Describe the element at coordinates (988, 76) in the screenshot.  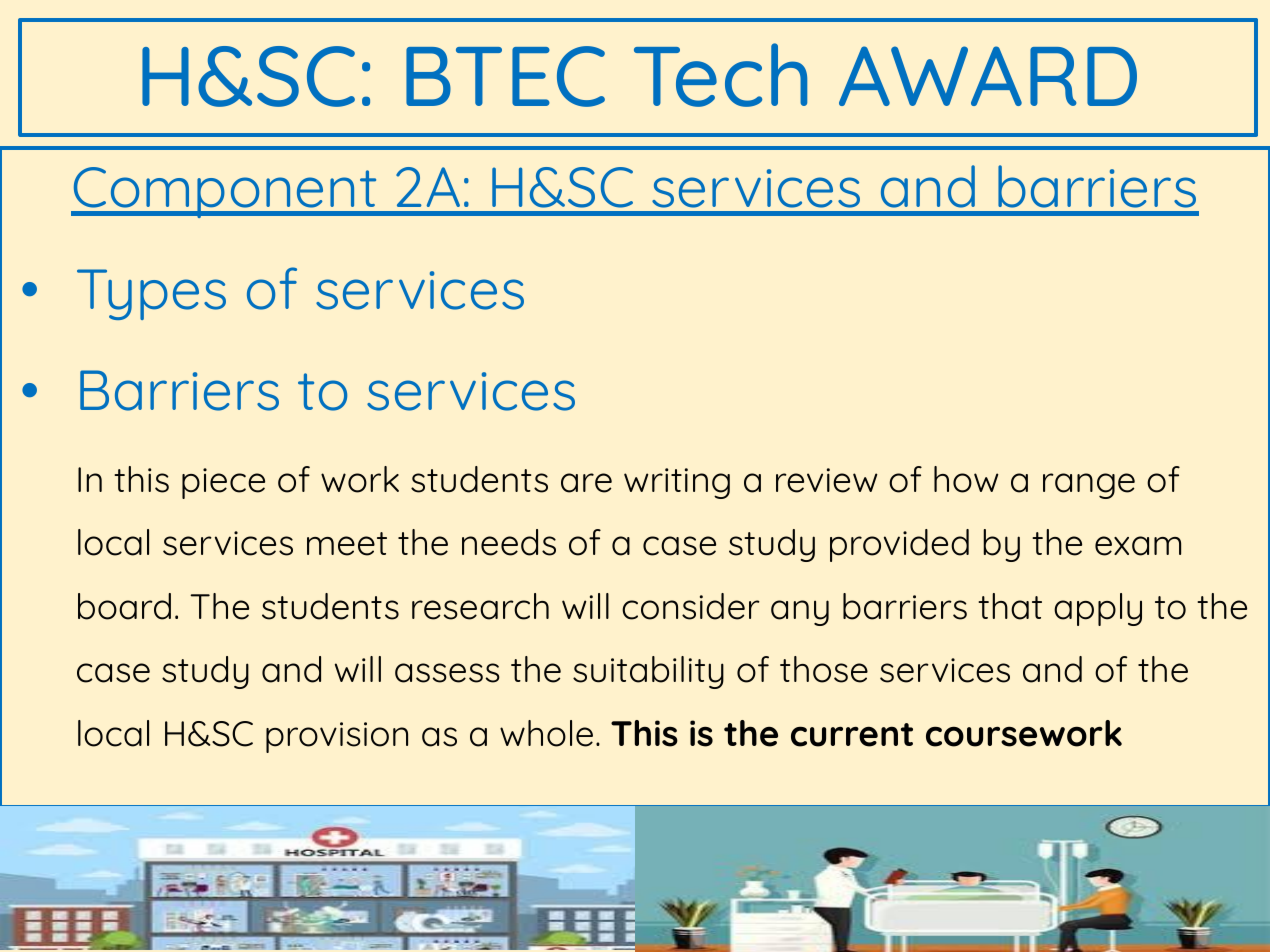
I see `AWARD` at that location.
